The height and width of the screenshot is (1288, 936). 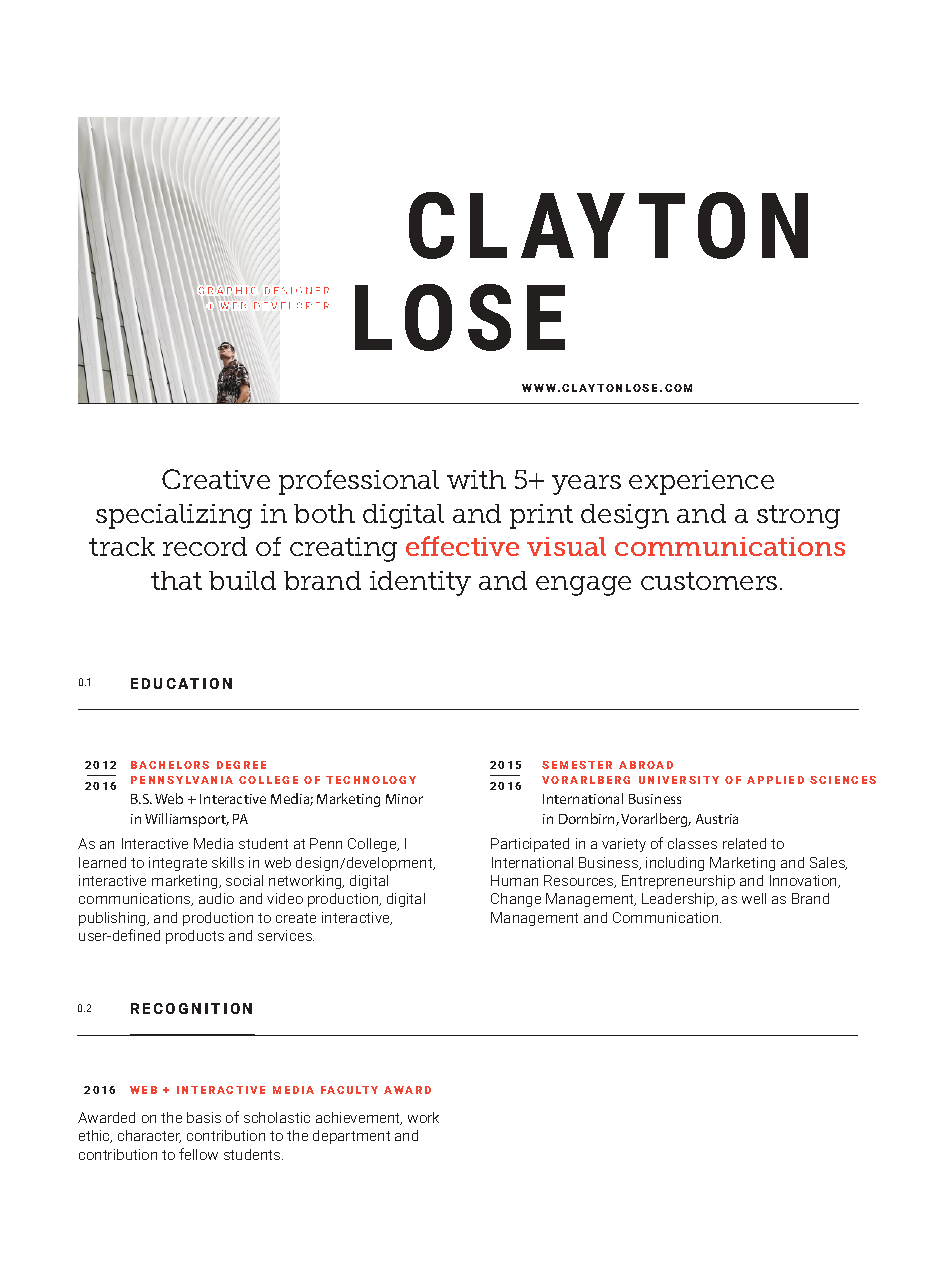 I want to click on products, so click(x=195, y=937).
